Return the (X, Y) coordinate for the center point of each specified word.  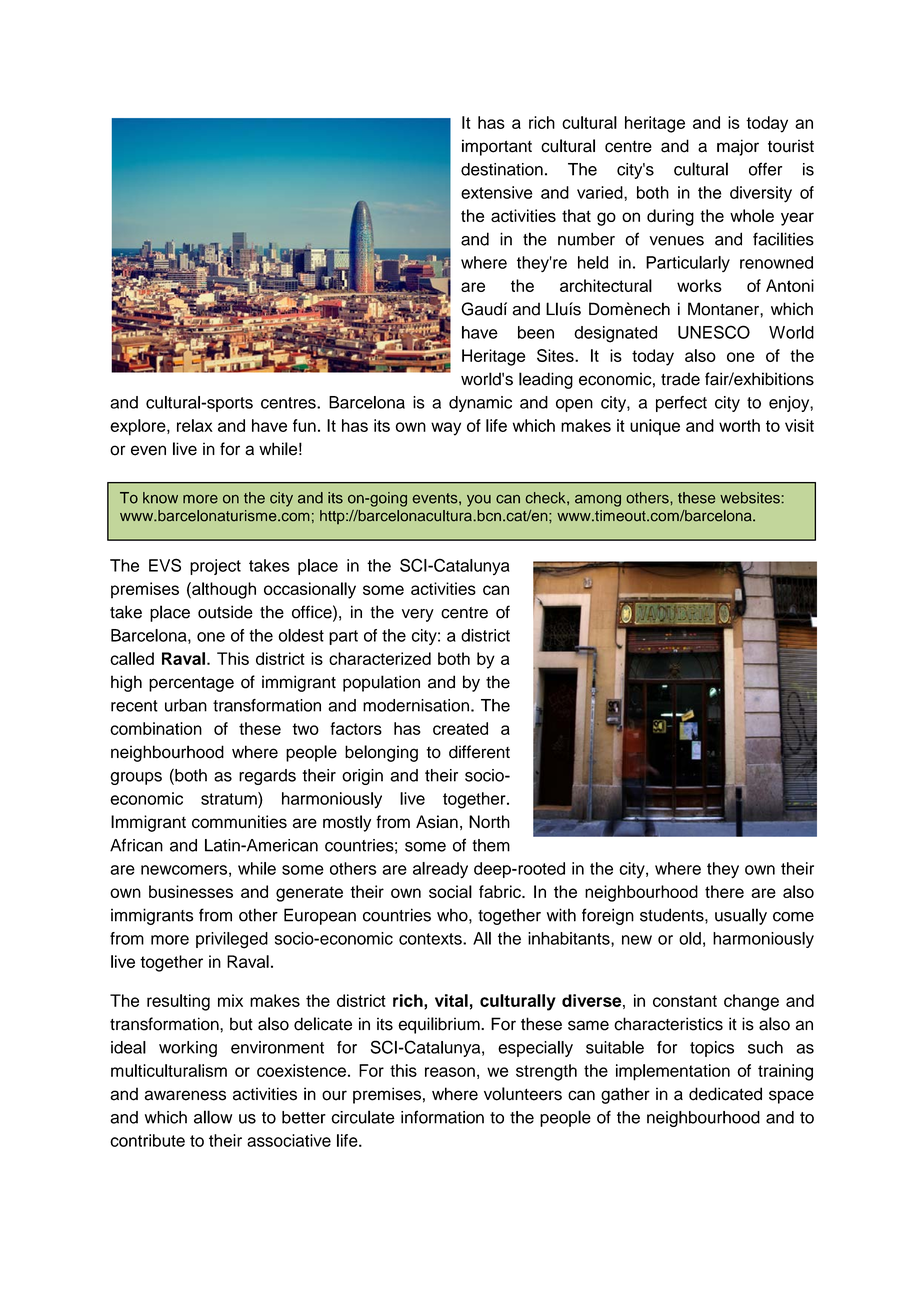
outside (225, 612)
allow (213, 1117)
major (738, 147)
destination (502, 169)
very (418, 615)
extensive (496, 192)
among (598, 501)
